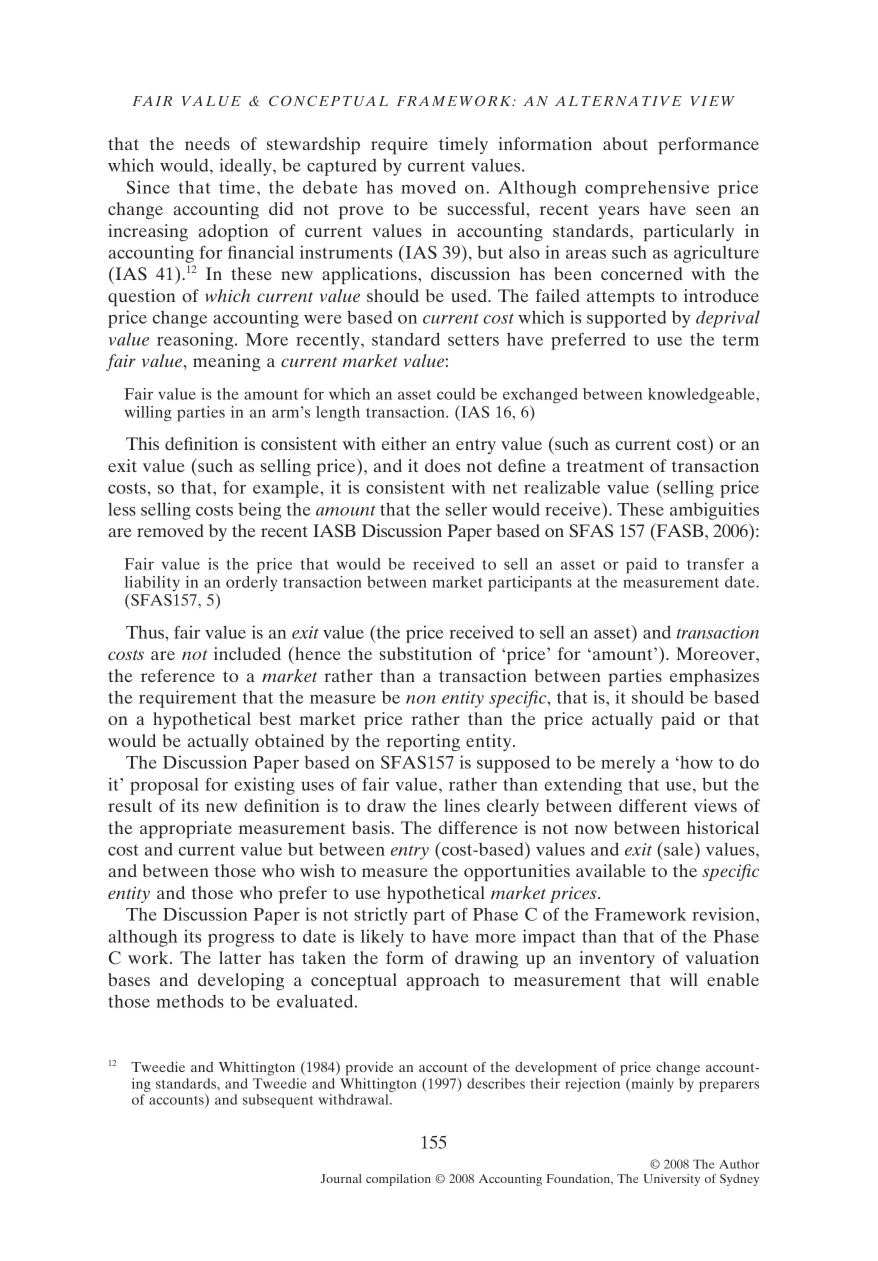 The width and height of the document is (878, 1261). I want to click on compilation, so click(398, 1180).
